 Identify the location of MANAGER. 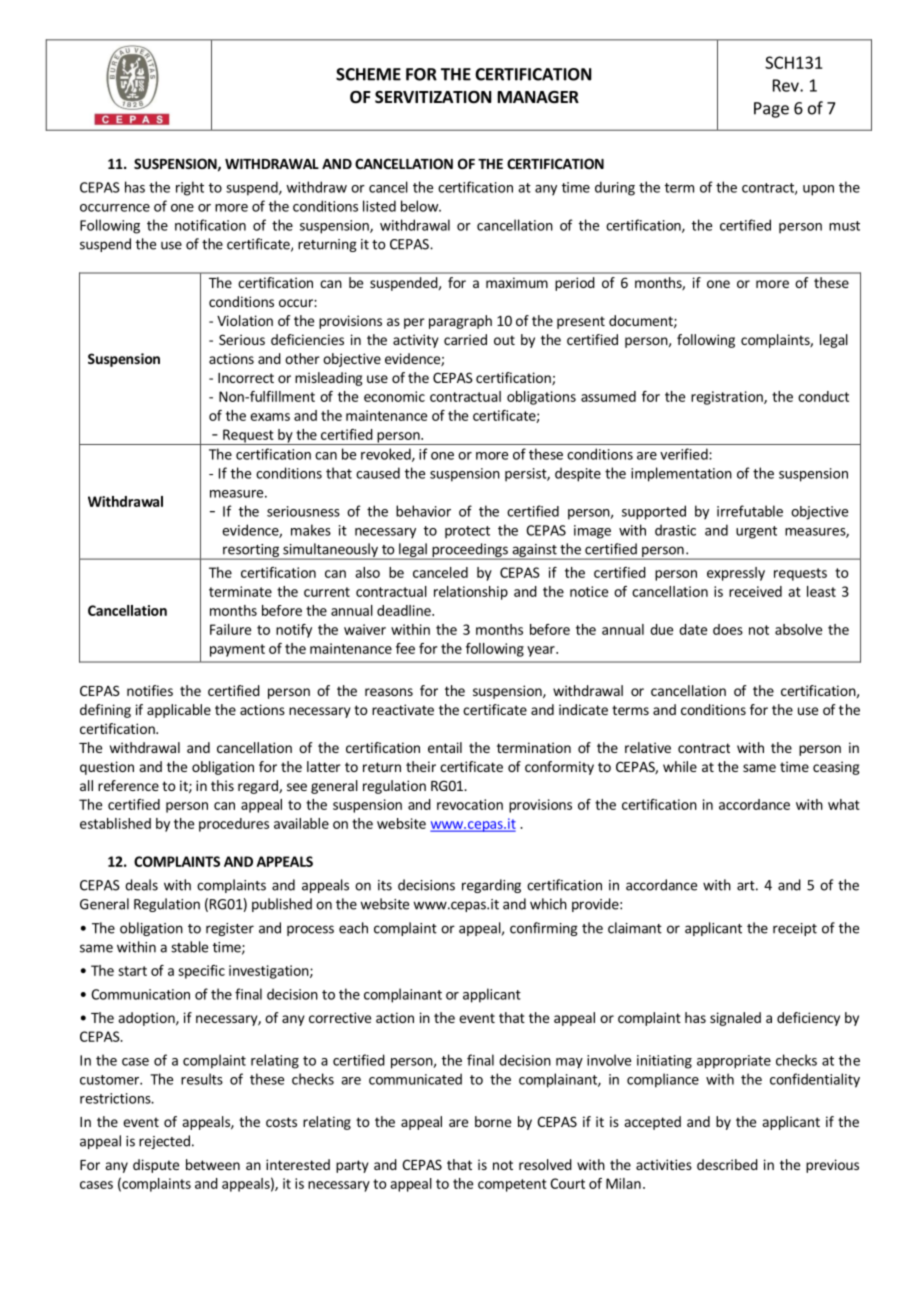
(538, 97).
